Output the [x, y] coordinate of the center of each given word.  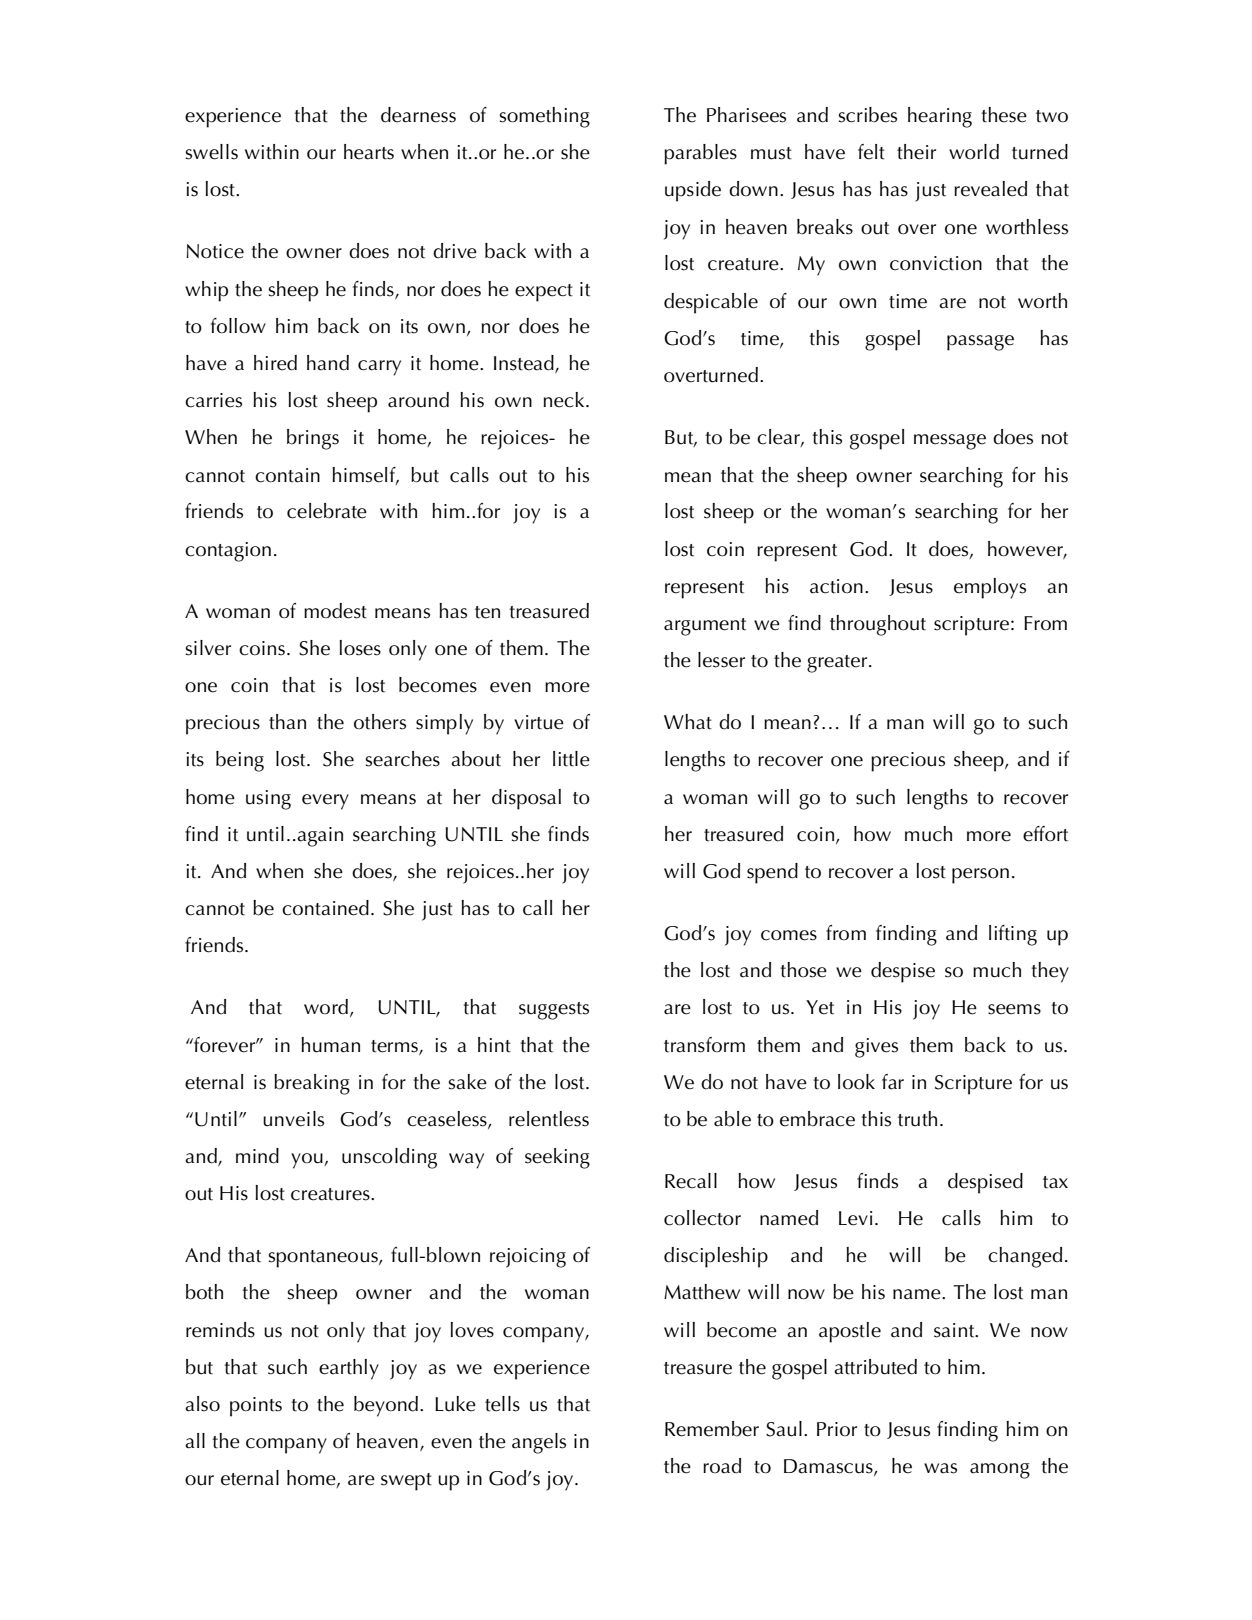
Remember [712, 1429]
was [940, 1468]
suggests [554, 1011]
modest [335, 611]
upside [693, 191]
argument [705, 627]
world [974, 152]
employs [990, 588]
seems [1014, 1009]
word [326, 1007]
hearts [369, 152]
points [256, 1407]
